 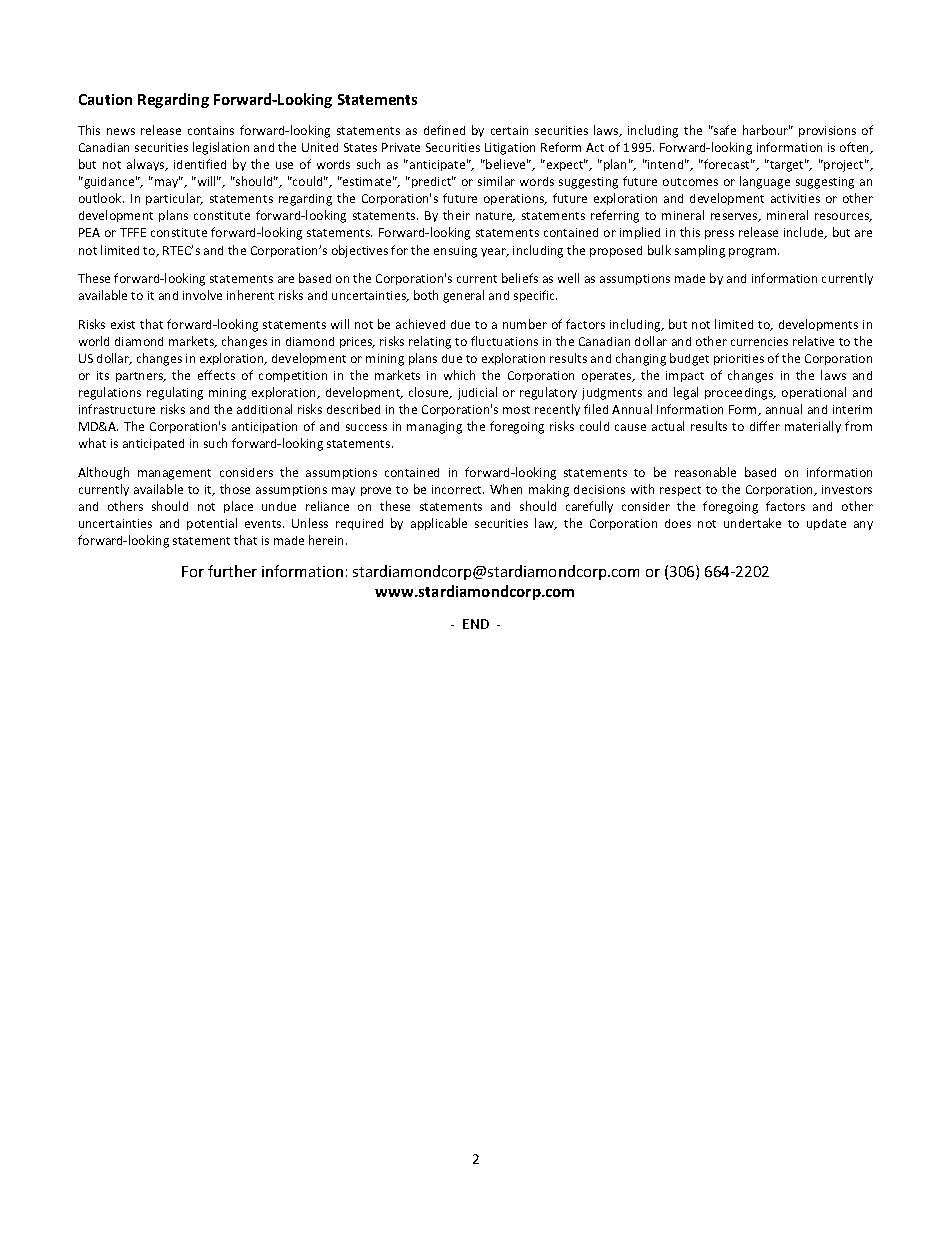 I want to click on nature, so click(x=495, y=217).
